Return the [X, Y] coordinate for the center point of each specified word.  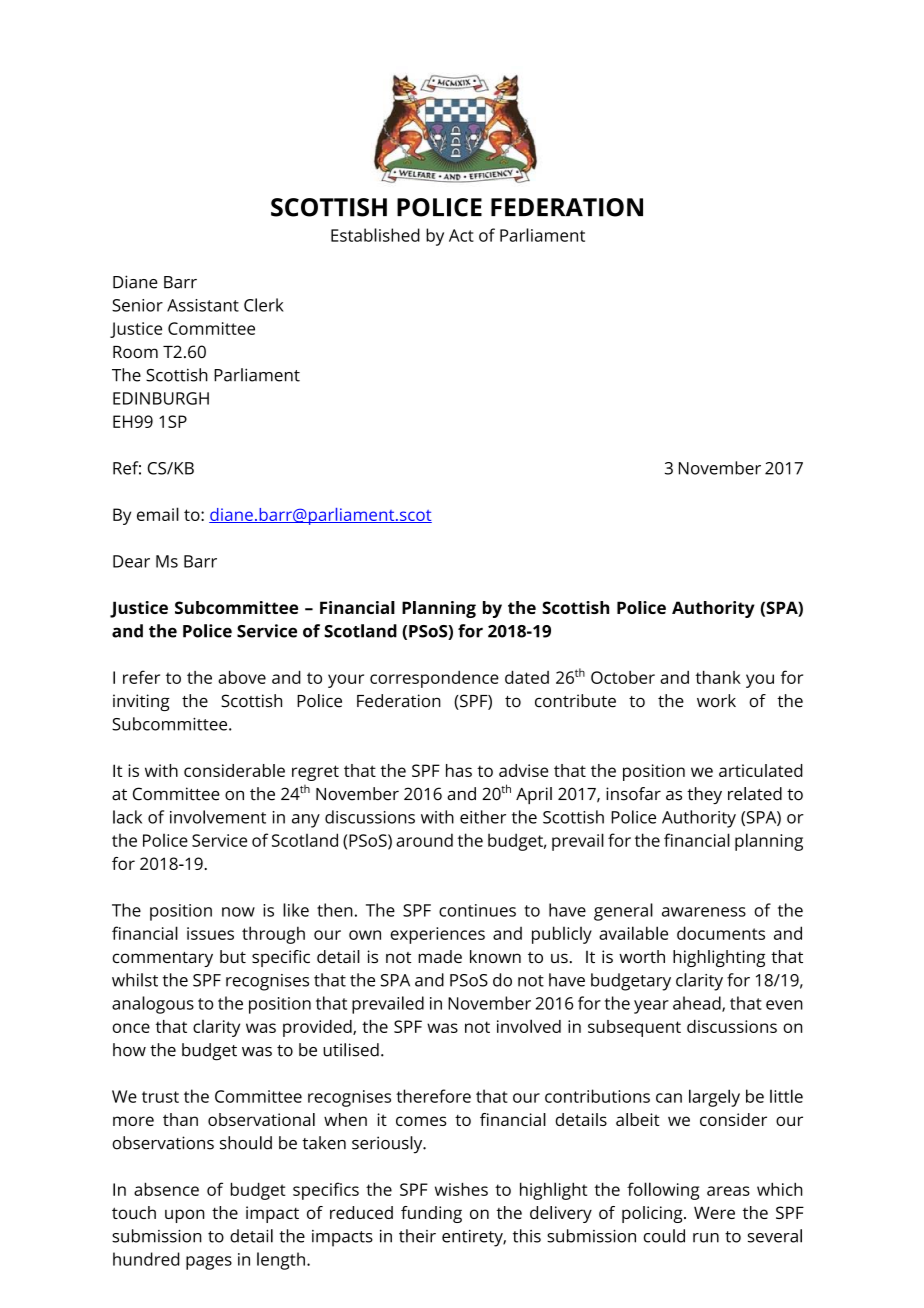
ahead [698, 1004]
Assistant [203, 305]
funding [431, 1214]
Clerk [264, 305]
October [623, 677]
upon [184, 1216]
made [440, 956]
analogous [153, 1005]
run [706, 1238]
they [704, 795]
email [158, 514]
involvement [218, 817]
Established [375, 235]
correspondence [434, 679]
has [459, 770]
